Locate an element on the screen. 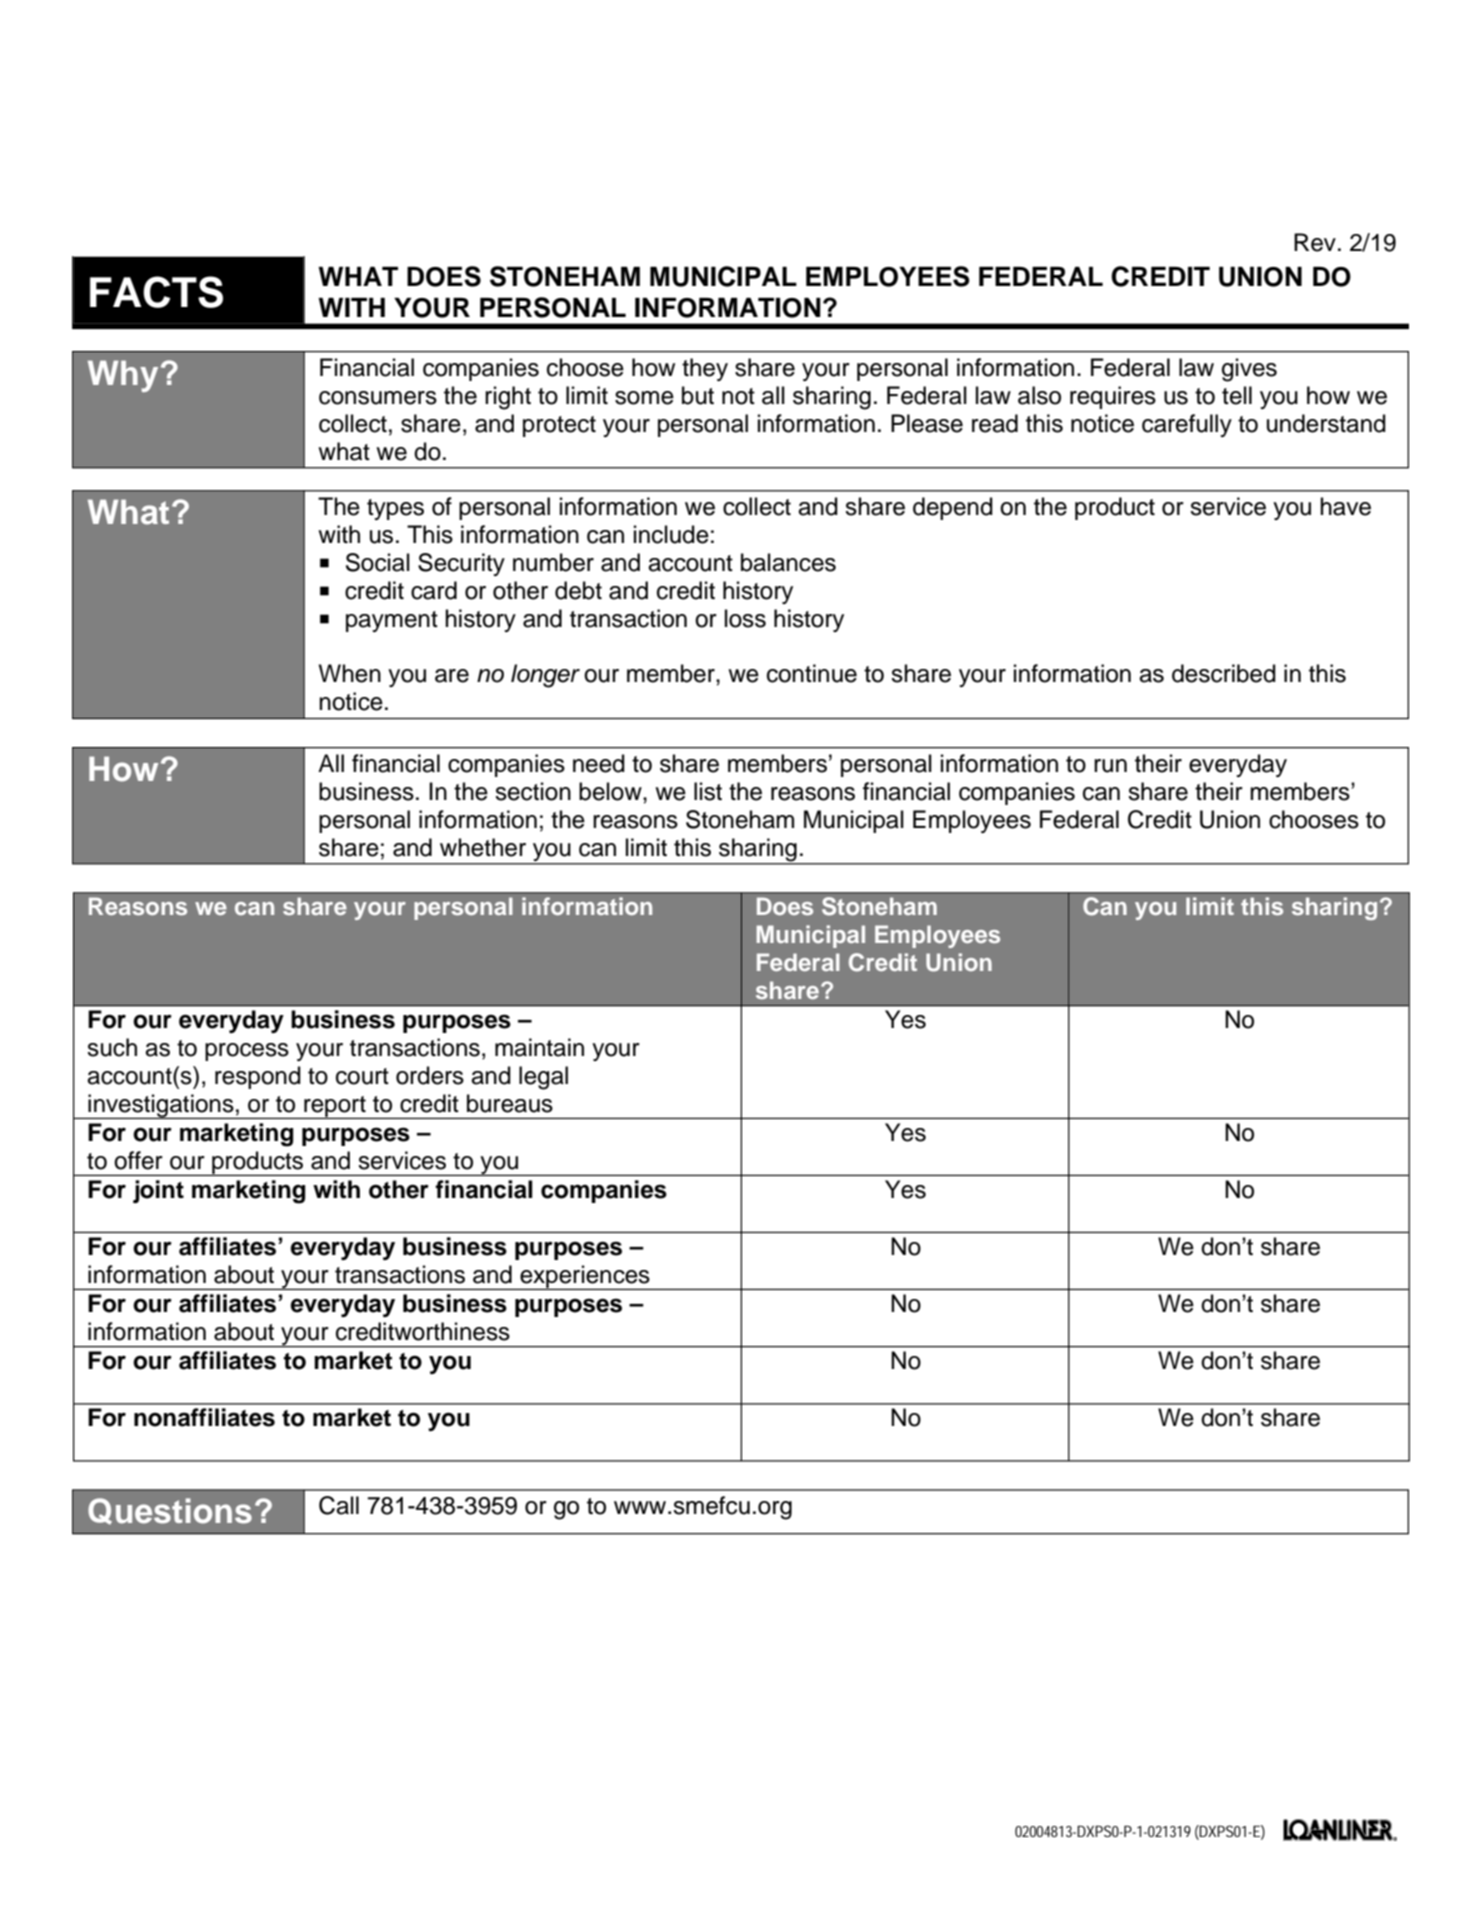 The height and width of the screenshot is (1921, 1484). When is located at coordinates (350, 673).
